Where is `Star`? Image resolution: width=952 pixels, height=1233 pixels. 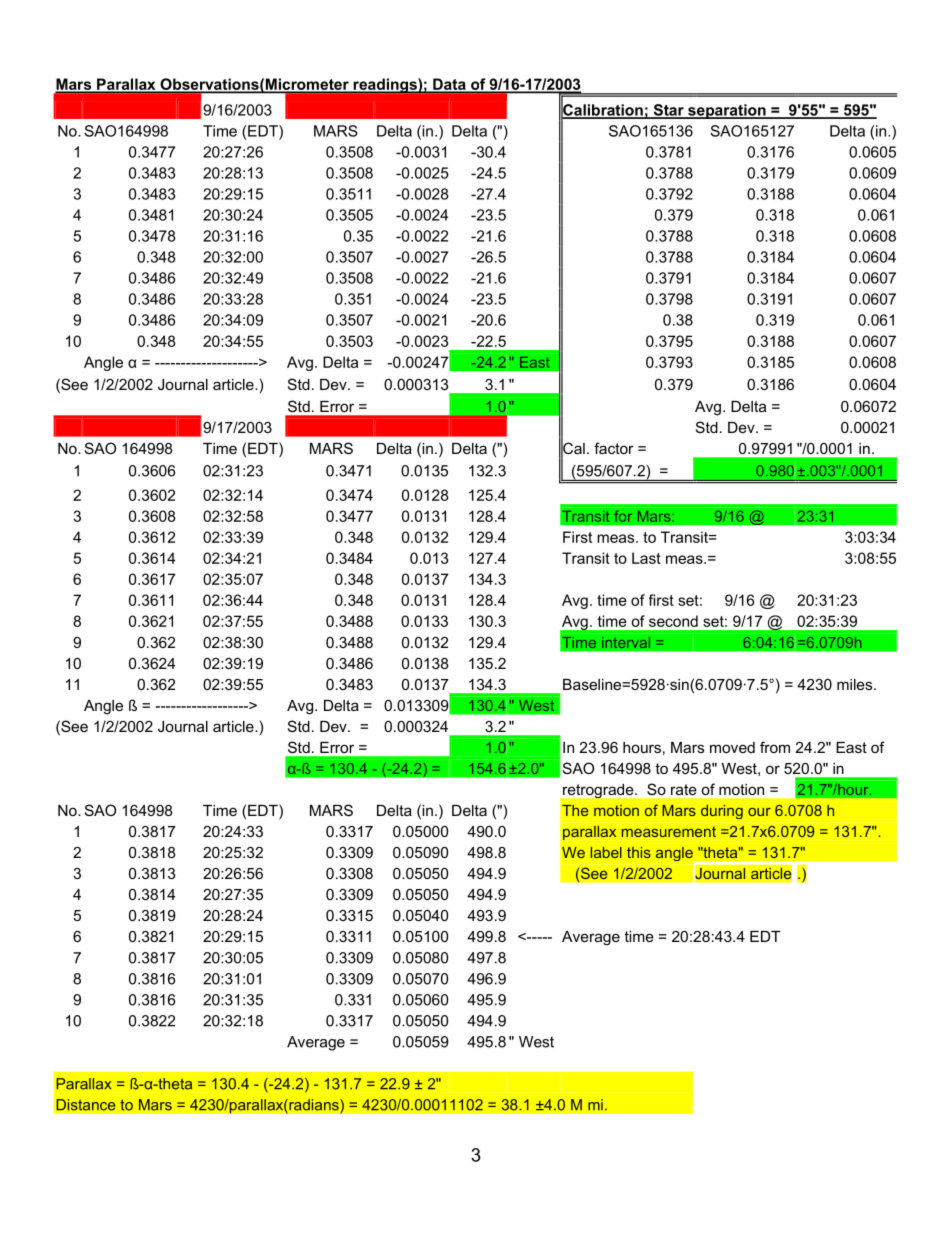 Star is located at coordinates (668, 111).
